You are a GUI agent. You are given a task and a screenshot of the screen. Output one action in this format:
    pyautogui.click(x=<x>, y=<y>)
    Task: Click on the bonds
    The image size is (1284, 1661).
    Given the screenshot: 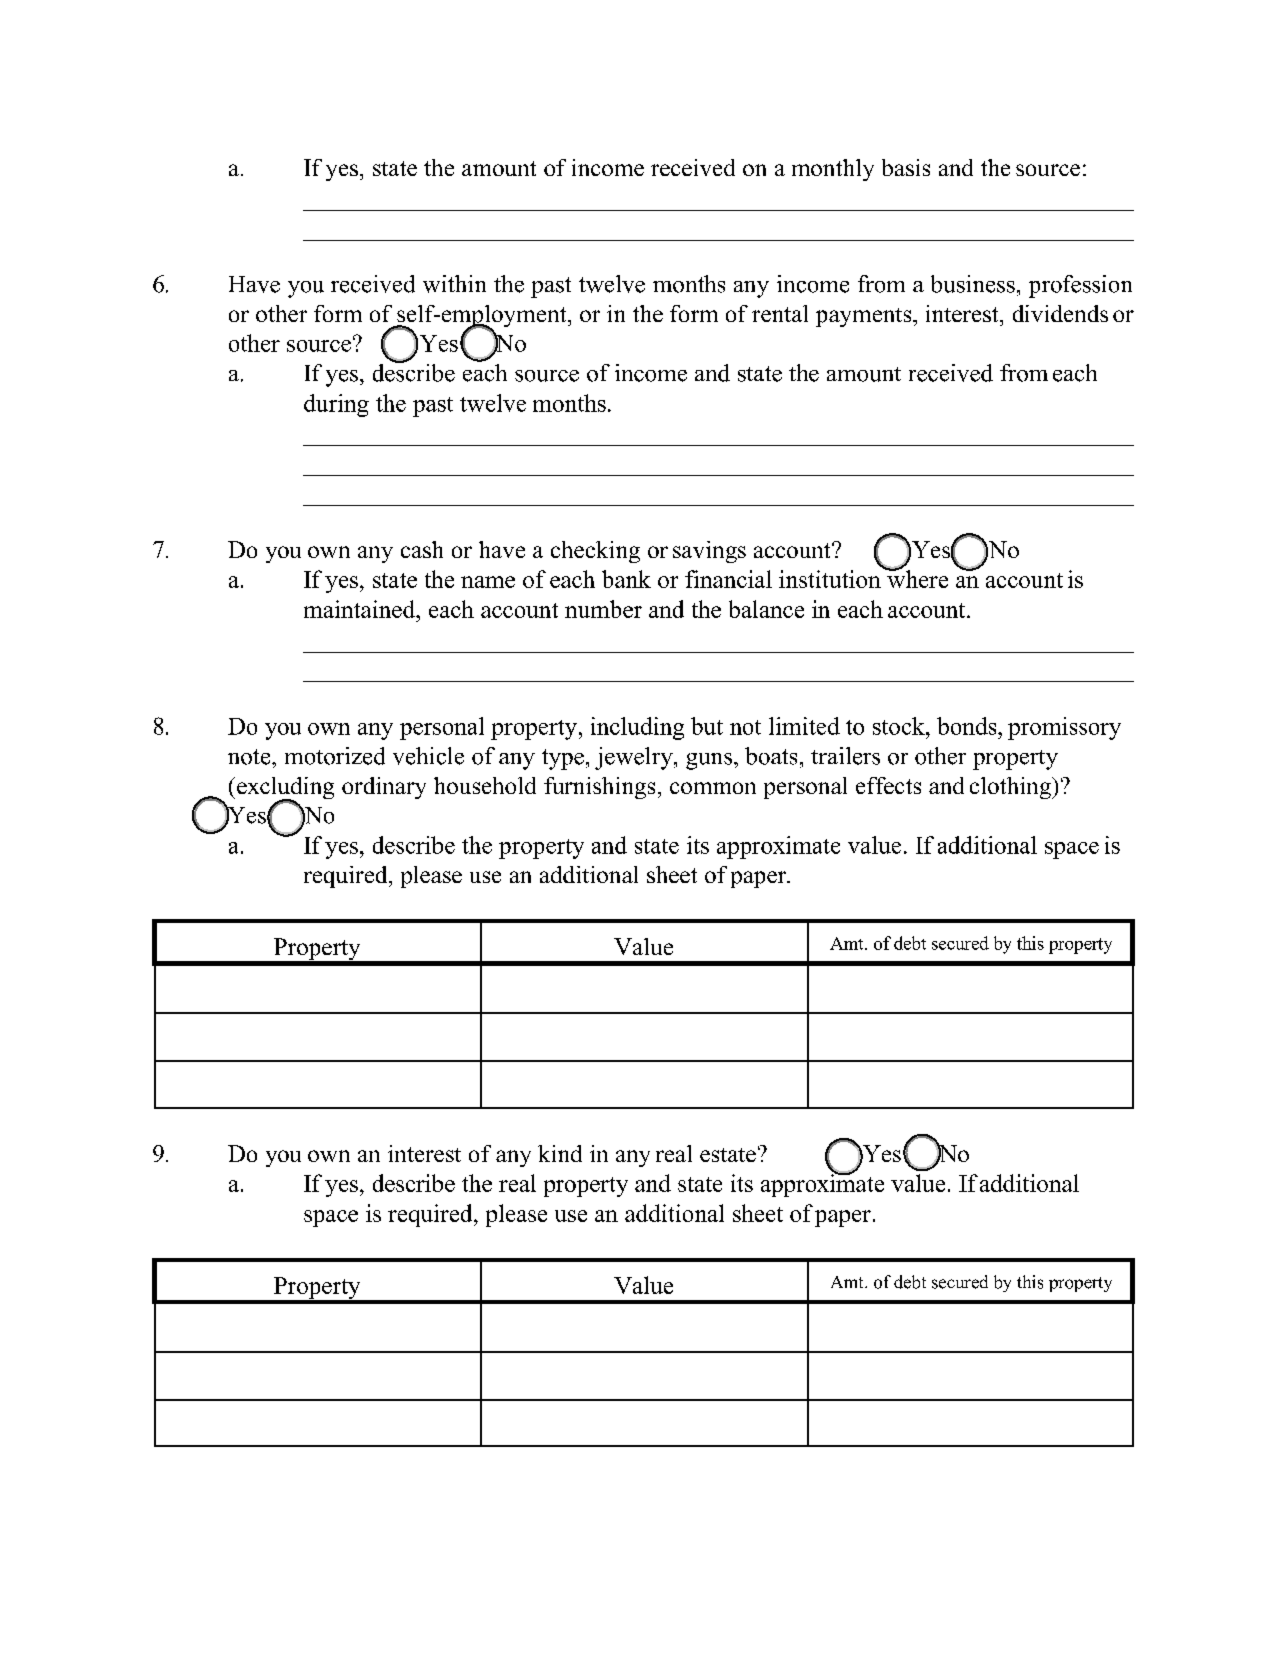 What is the action you would take?
    pyautogui.click(x=968, y=726)
